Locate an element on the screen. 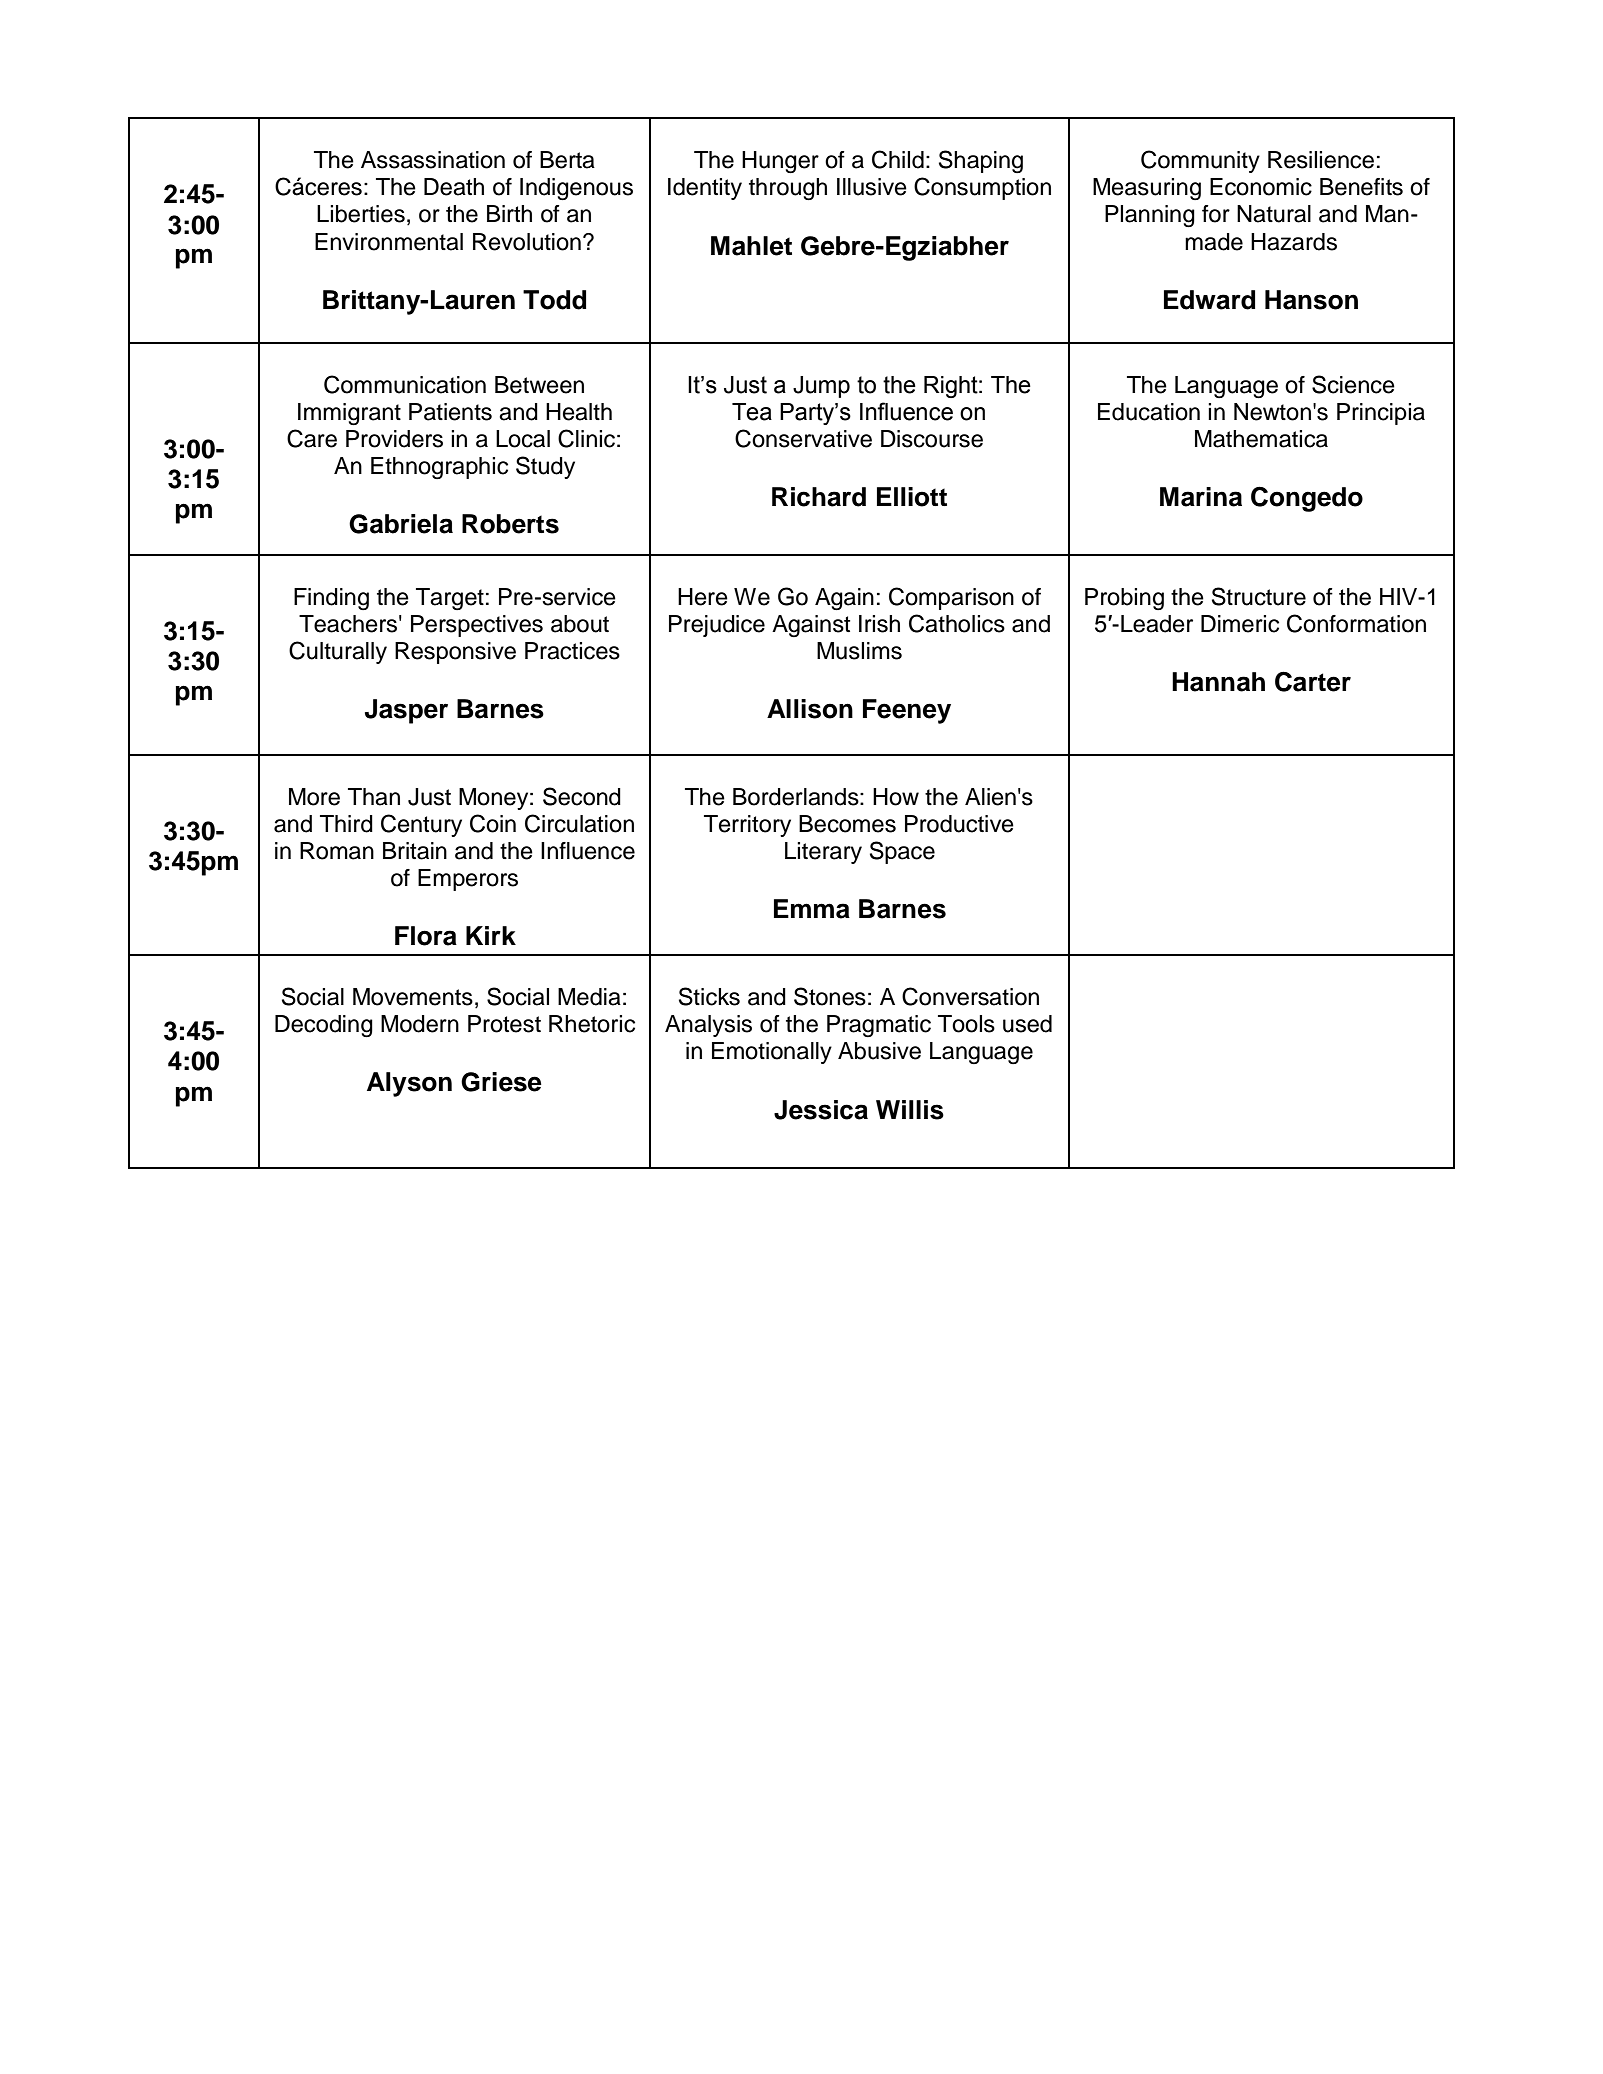  Richard is located at coordinates (819, 497).
